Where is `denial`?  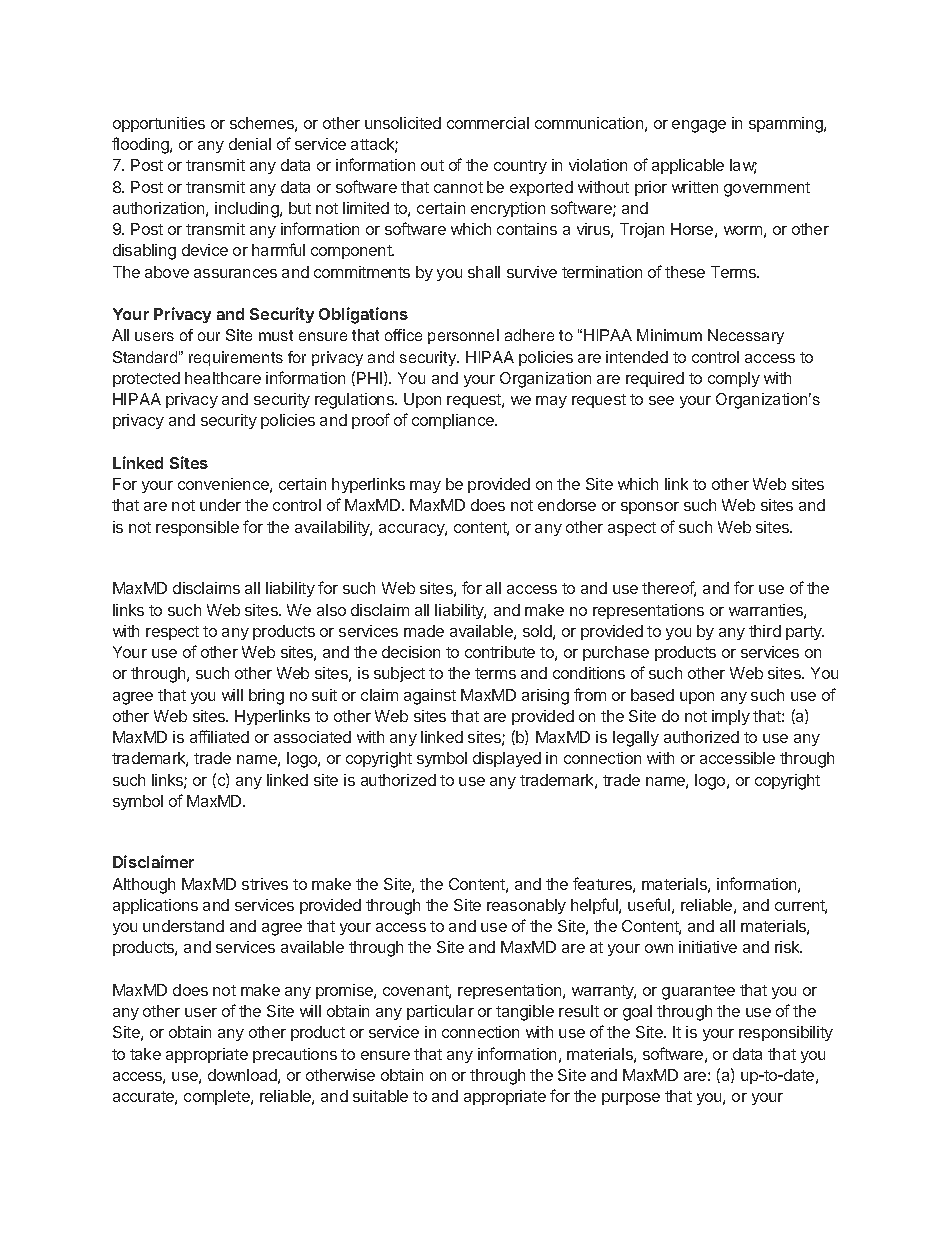
denial is located at coordinates (250, 144).
